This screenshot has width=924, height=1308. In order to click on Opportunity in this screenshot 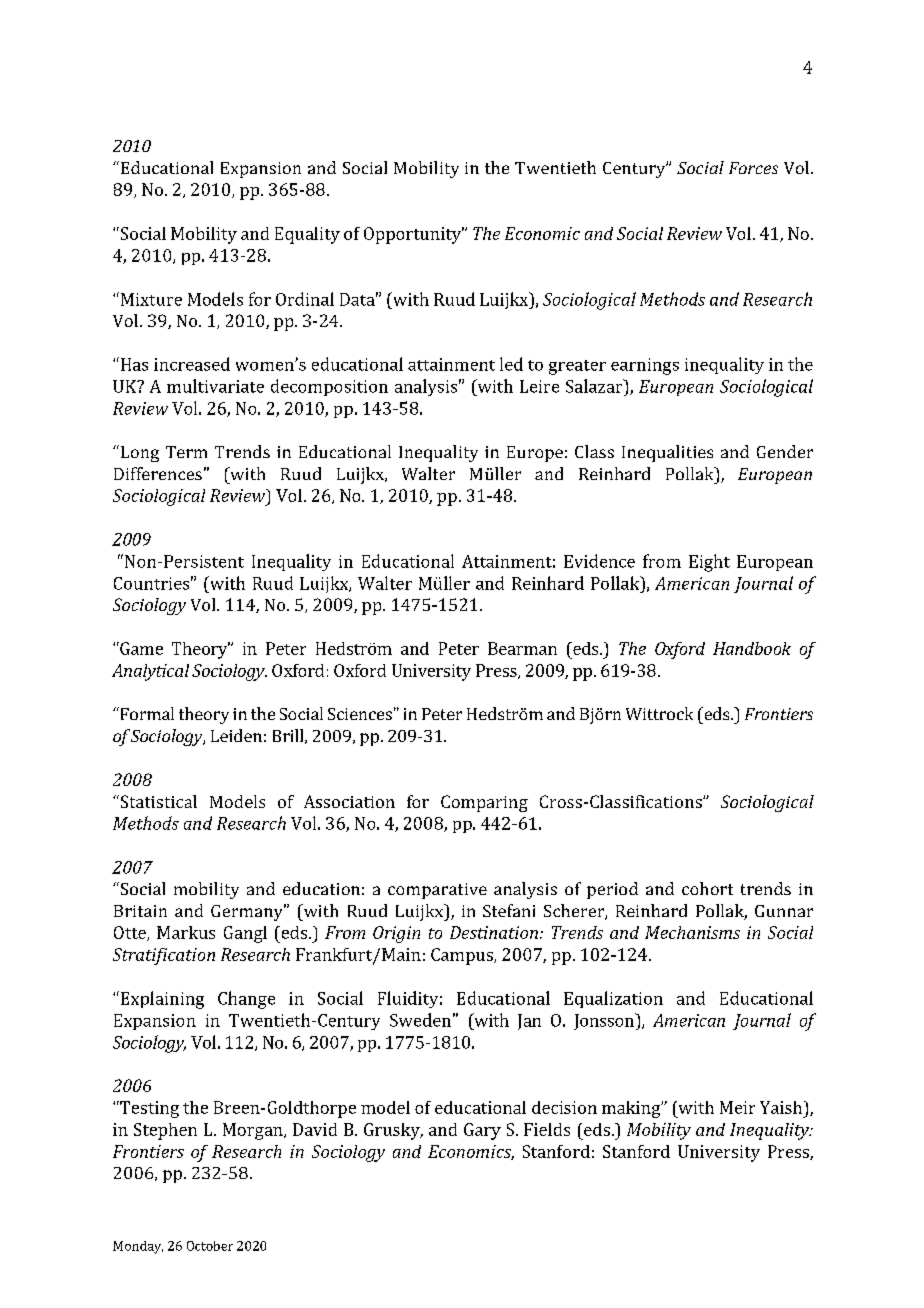, I will do `click(414, 235)`.
